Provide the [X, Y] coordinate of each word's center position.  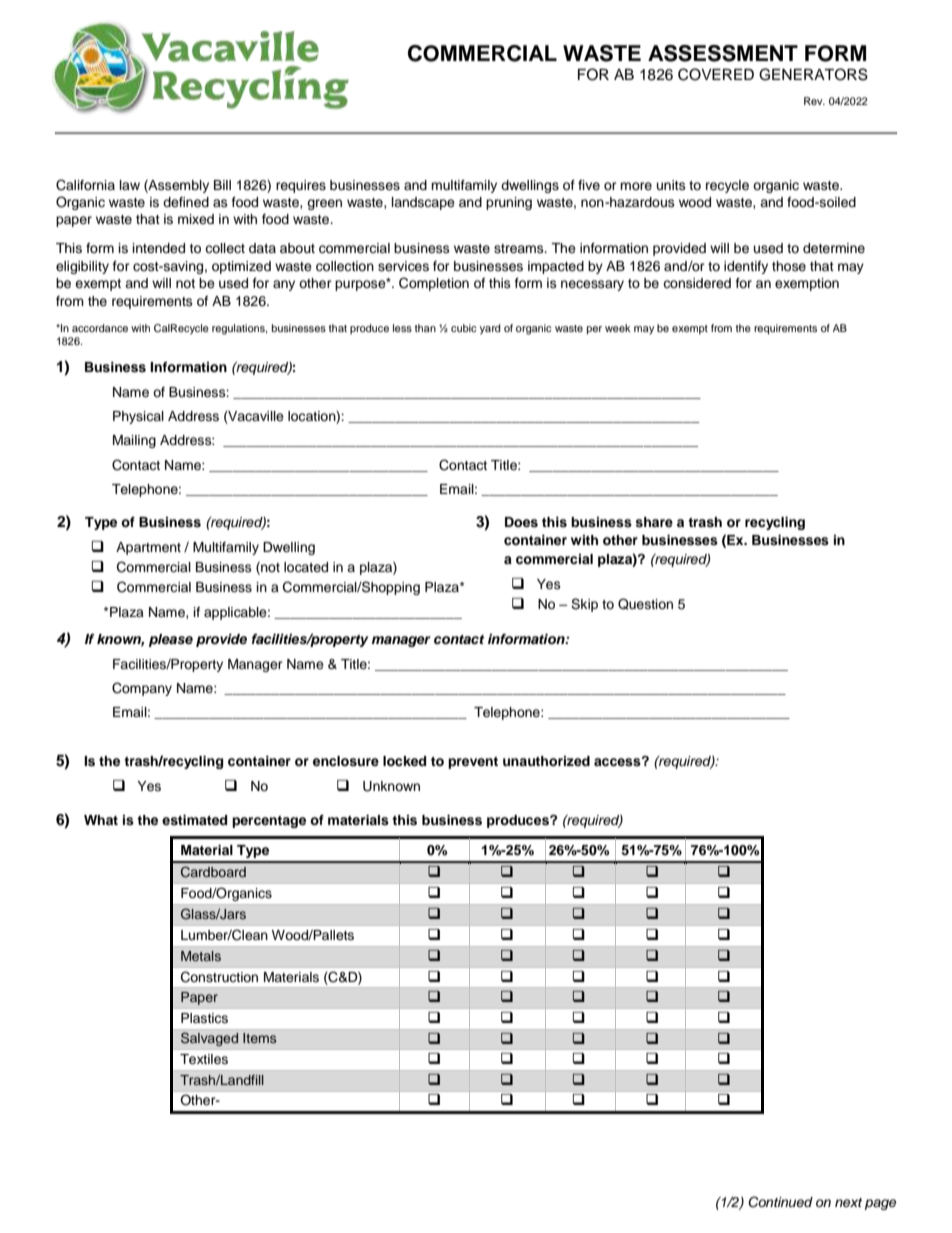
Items [259, 1038]
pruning [509, 203]
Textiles [204, 1059]
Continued [780, 1202]
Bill [222, 185]
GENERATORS [813, 74]
